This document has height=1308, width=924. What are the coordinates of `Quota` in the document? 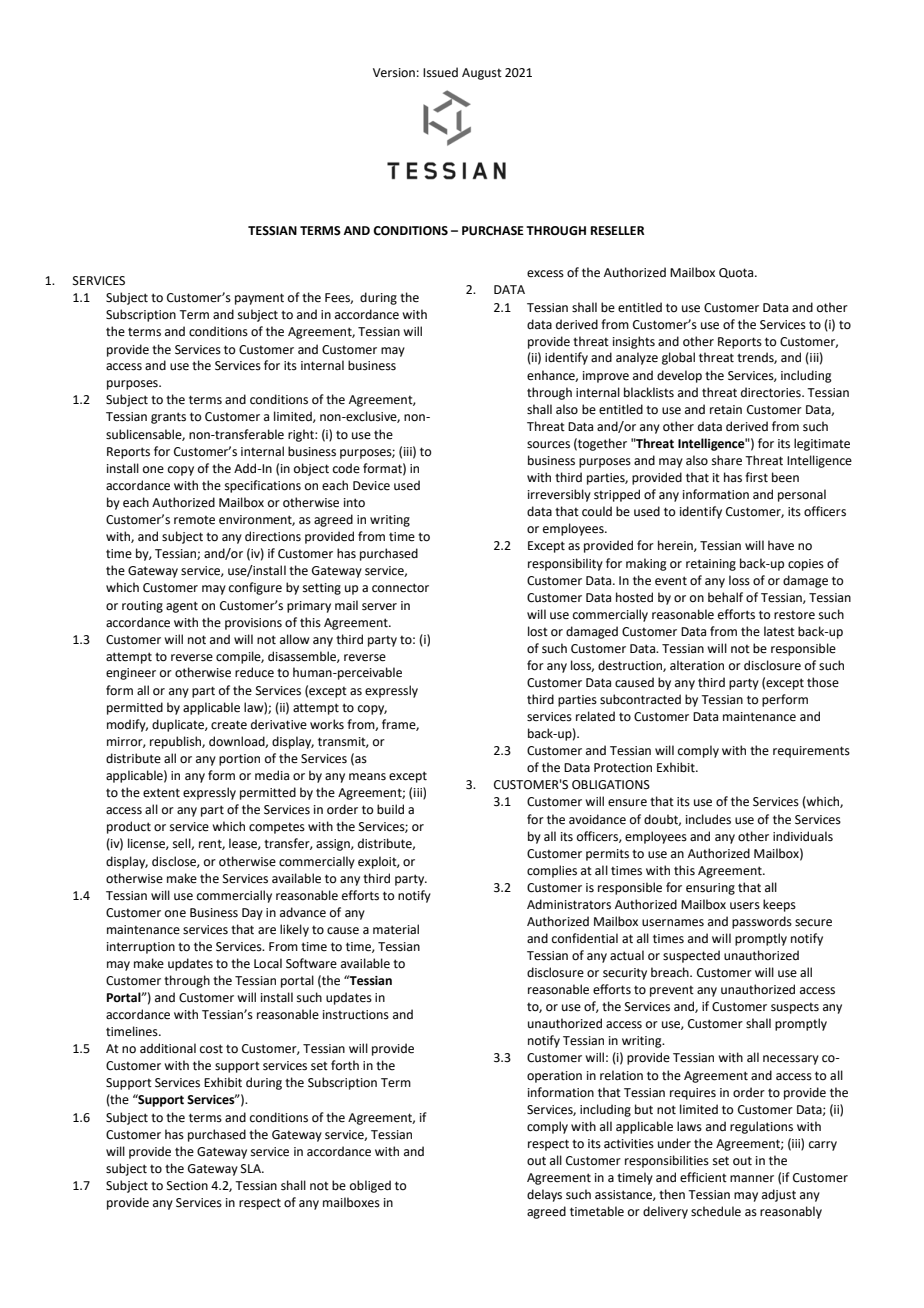 It's located at (737, 273).
